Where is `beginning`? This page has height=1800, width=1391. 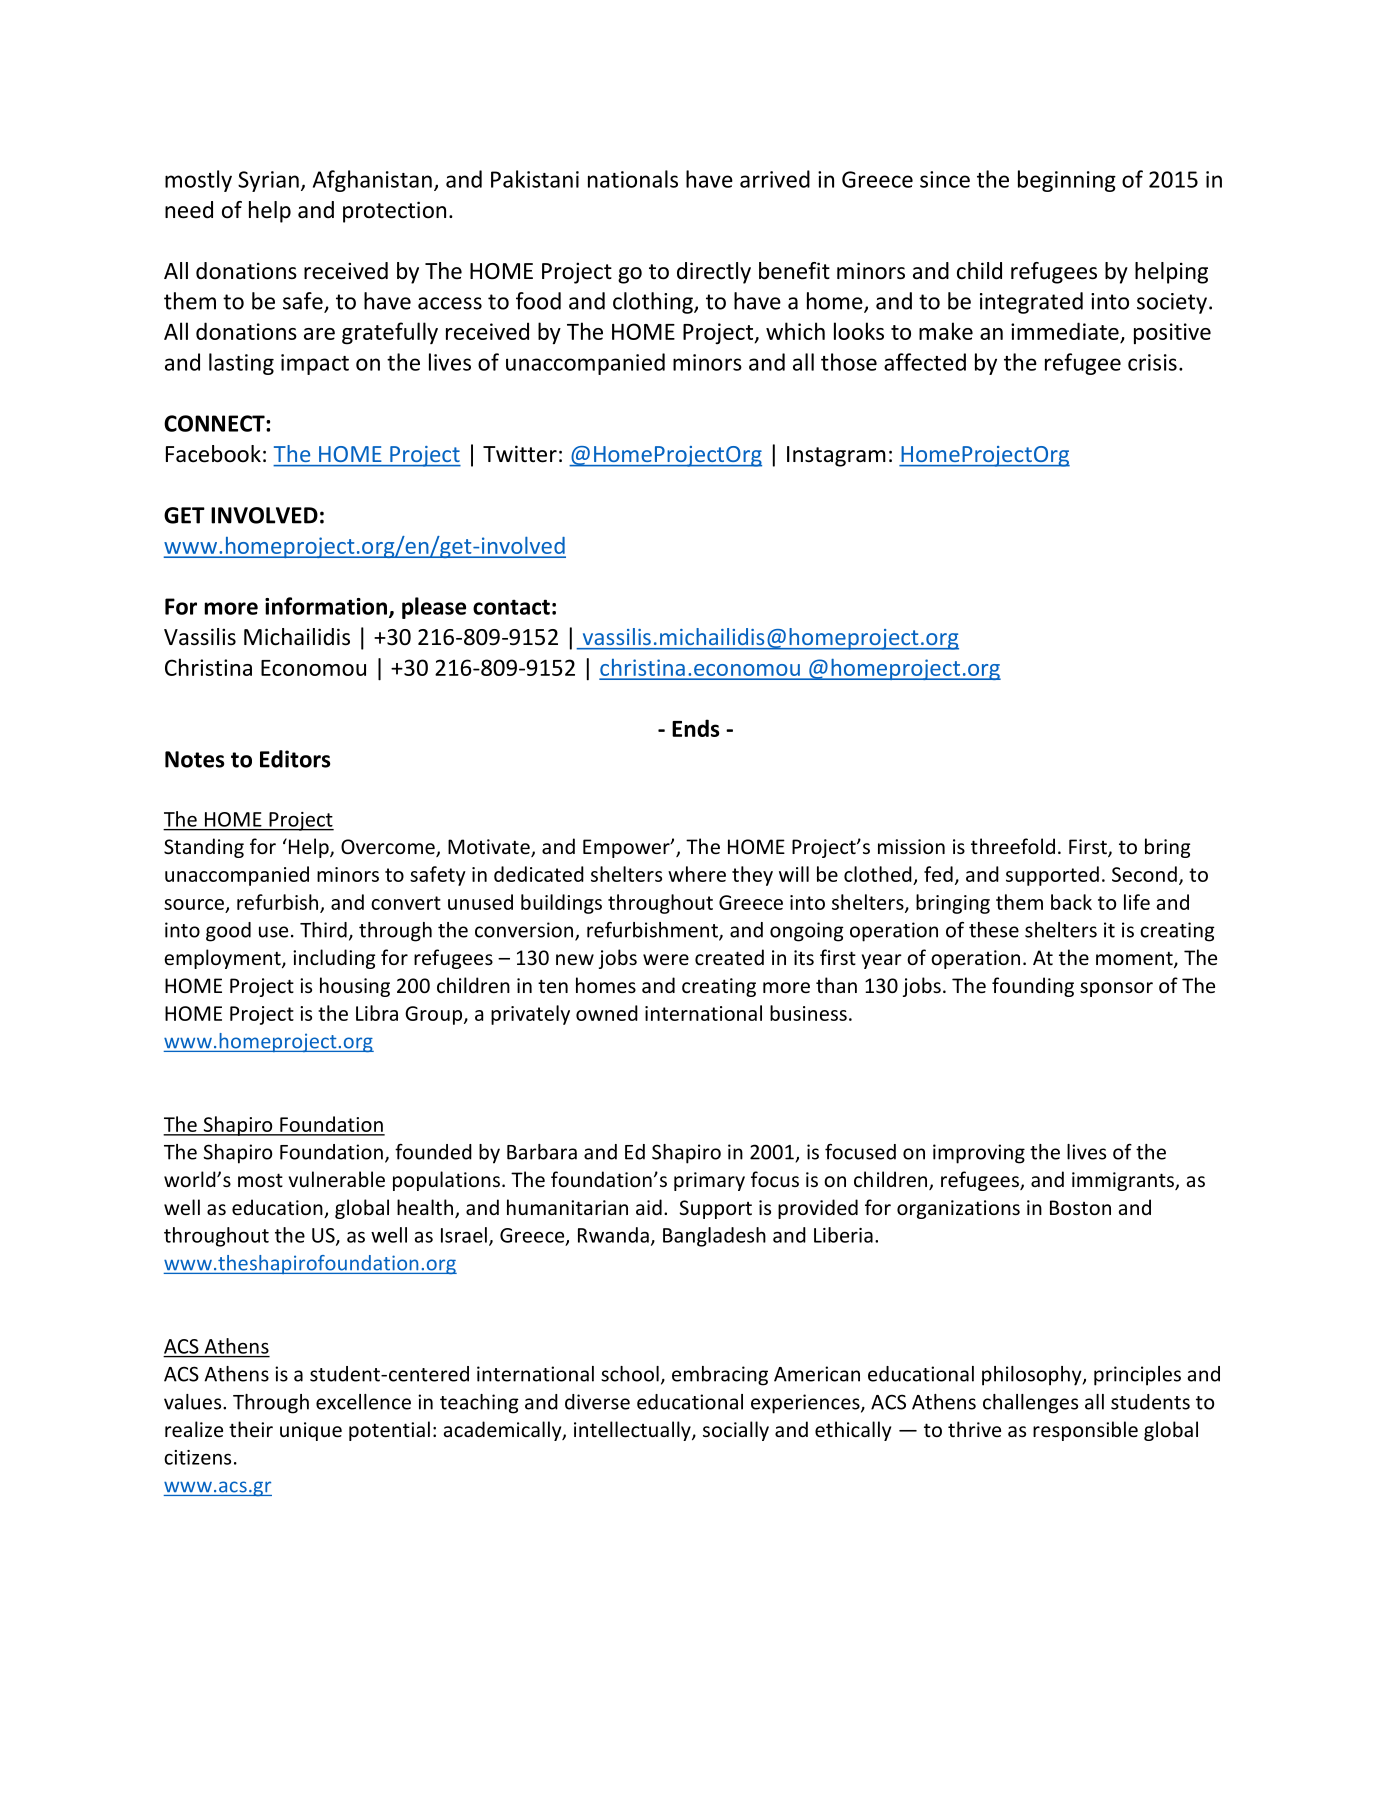 beginning is located at coordinates (1067, 181).
